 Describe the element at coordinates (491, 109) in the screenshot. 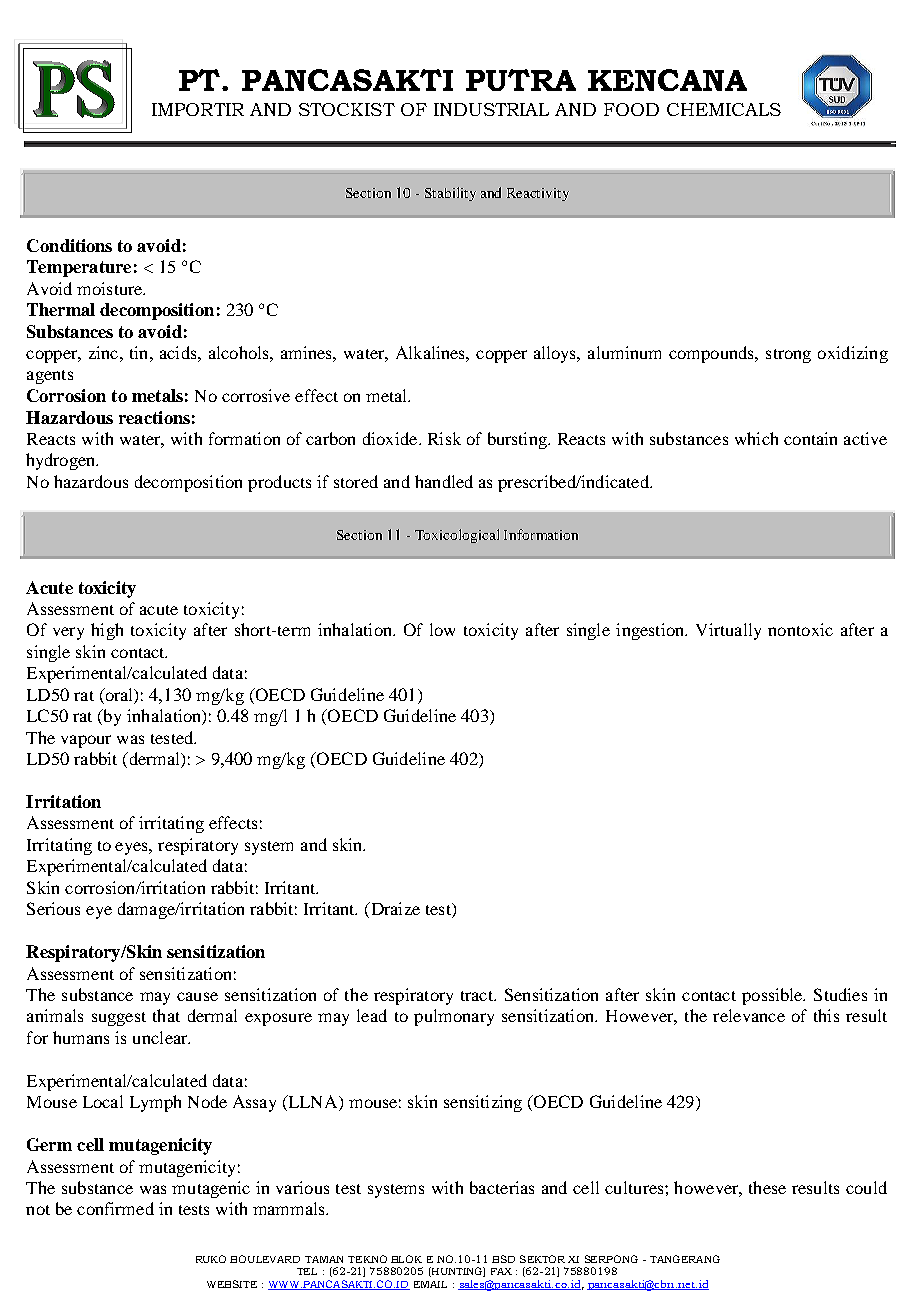

I see `INDUSTRIAL` at that location.
